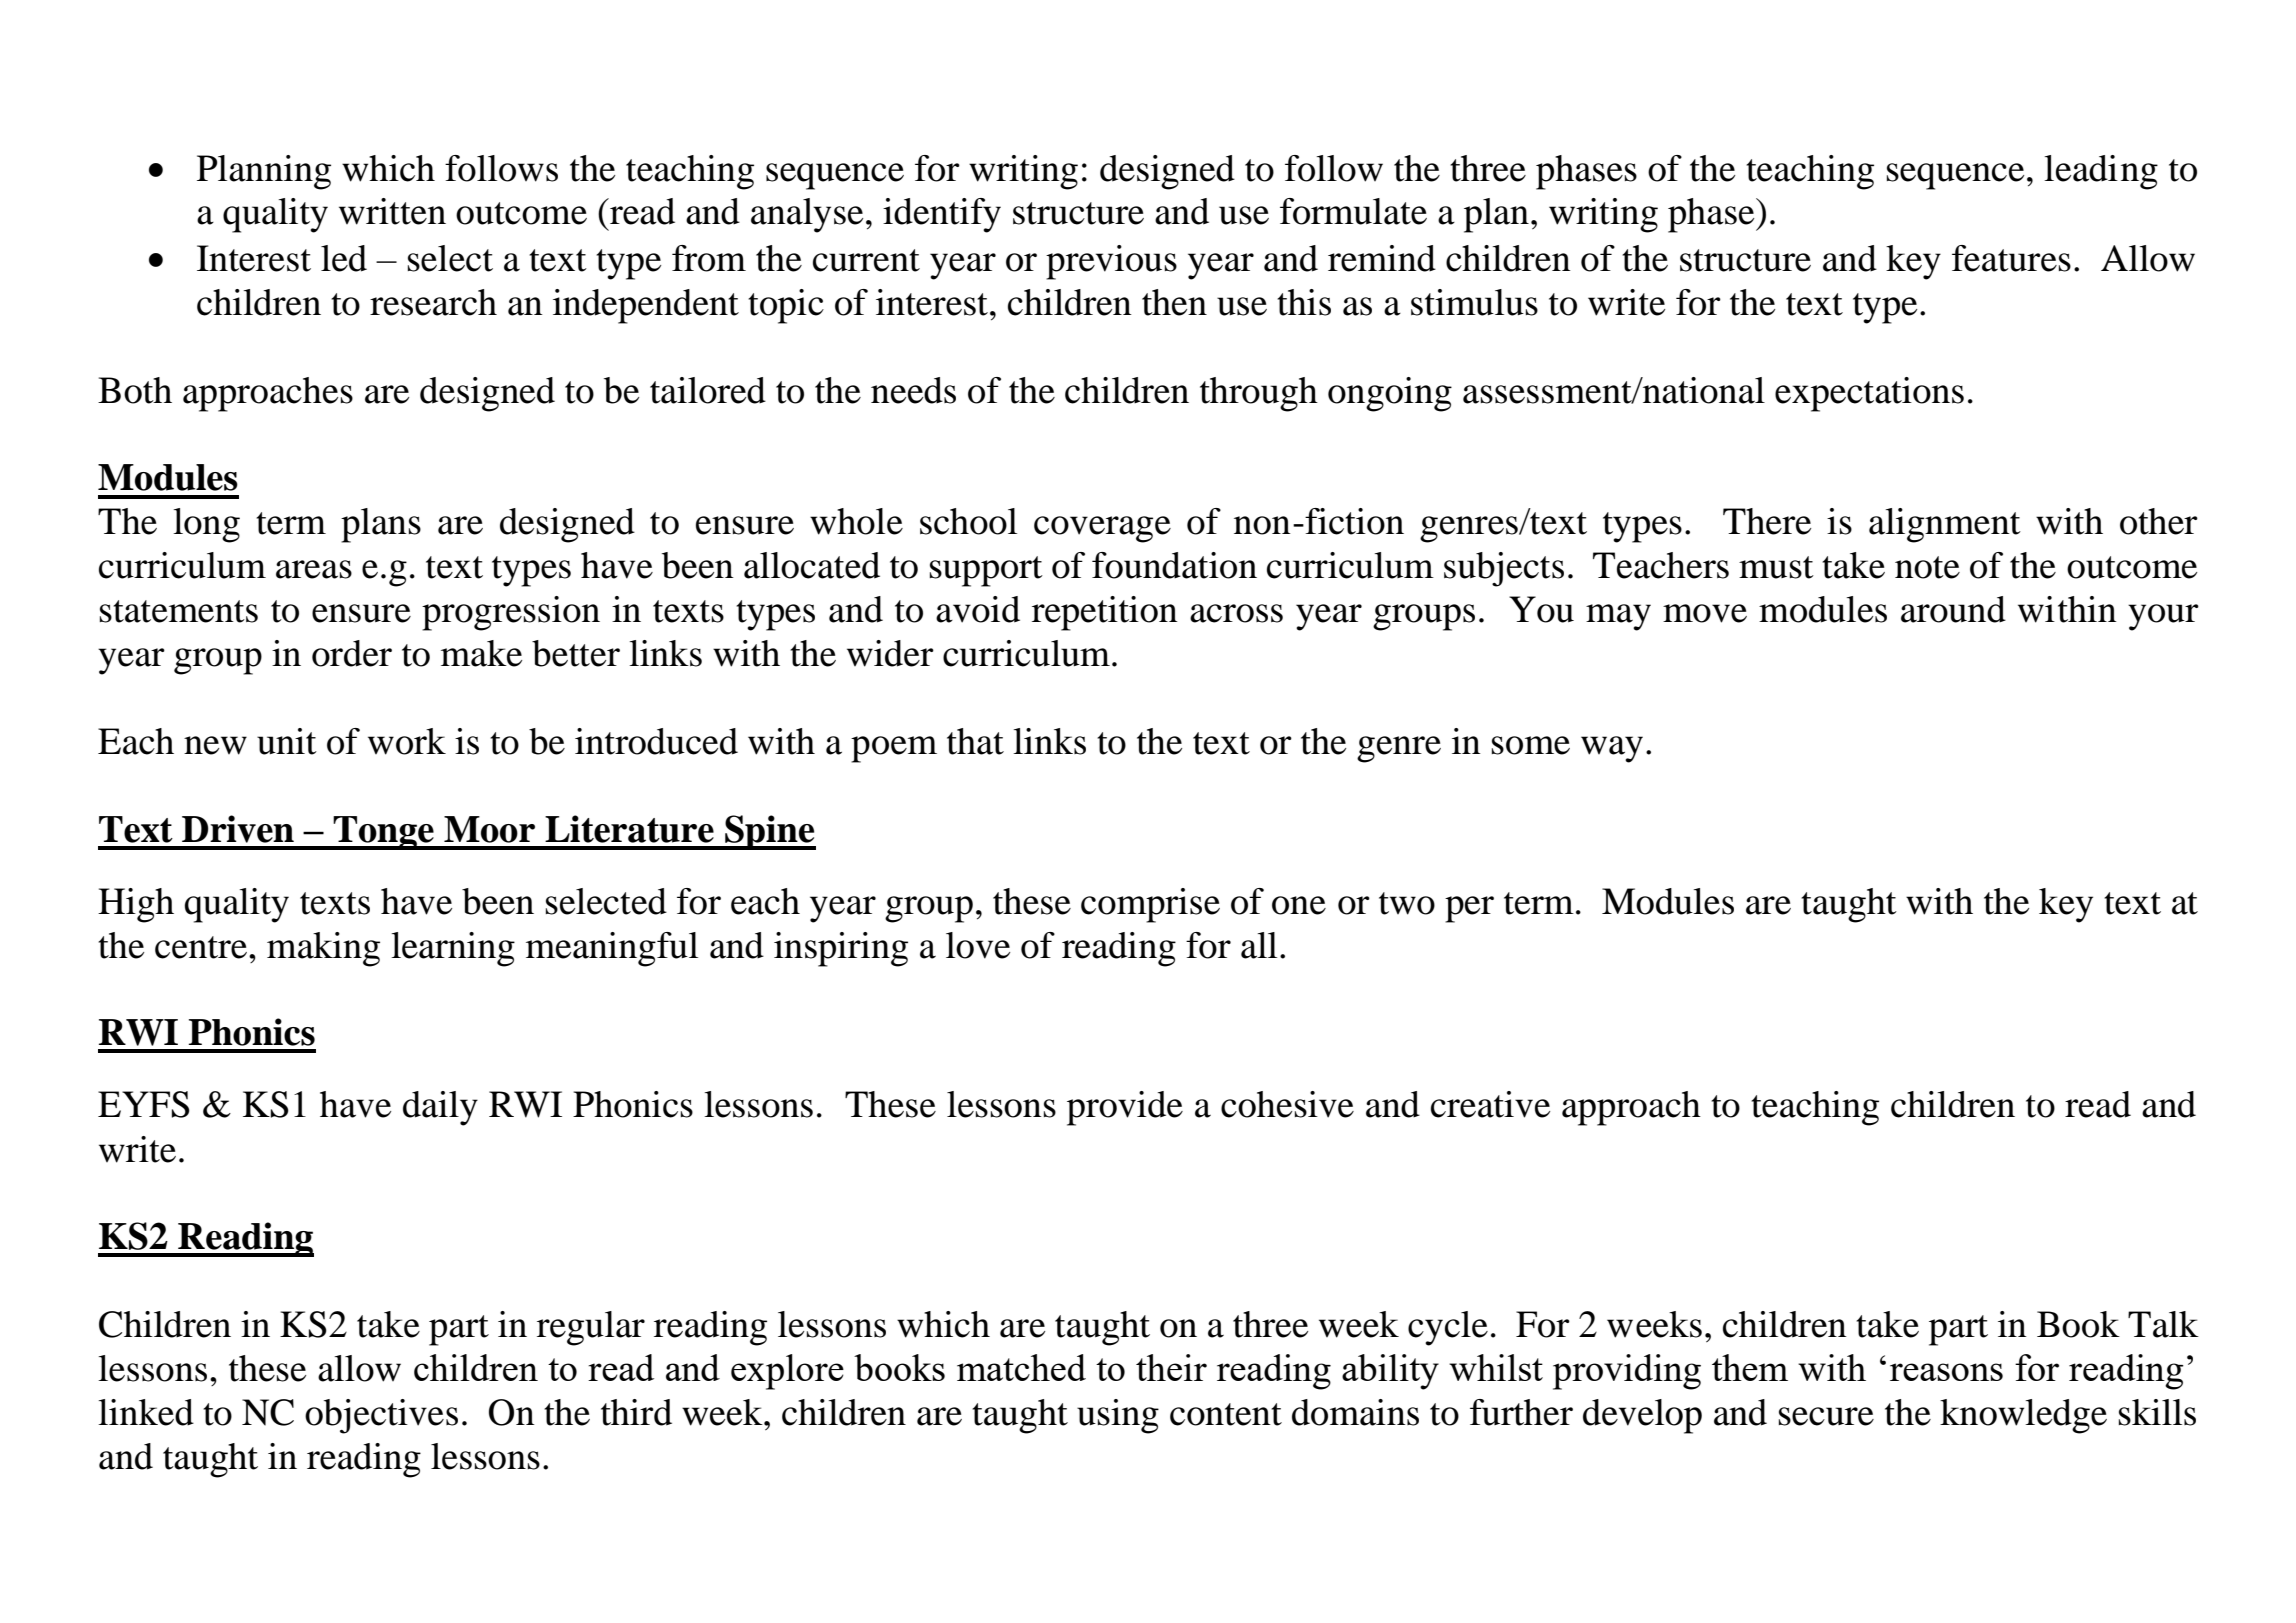  I want to click on features, so click(2011, 258).
